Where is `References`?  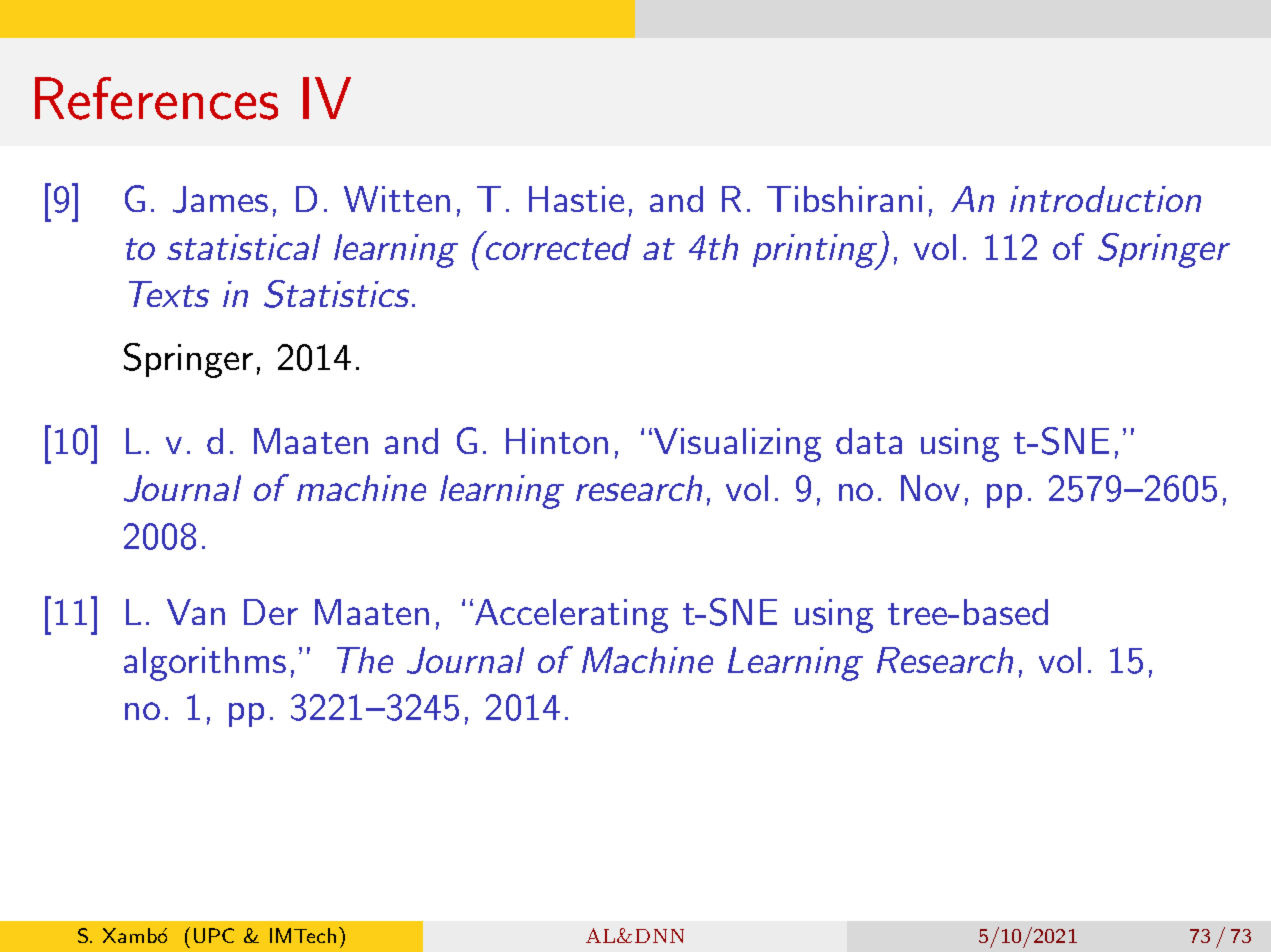 References is located at coordinates (156, 98).
